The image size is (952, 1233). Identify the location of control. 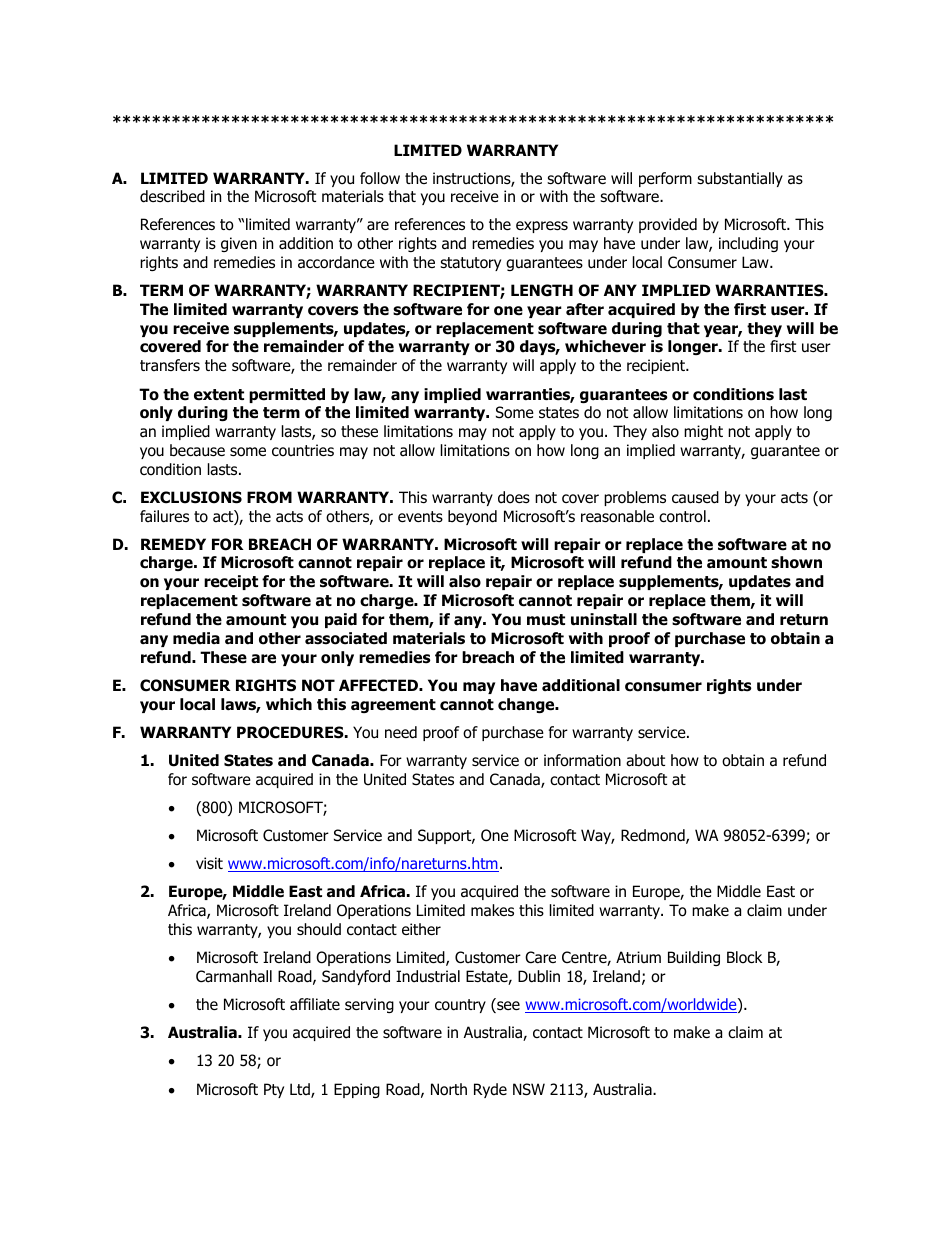
(682, 516).
